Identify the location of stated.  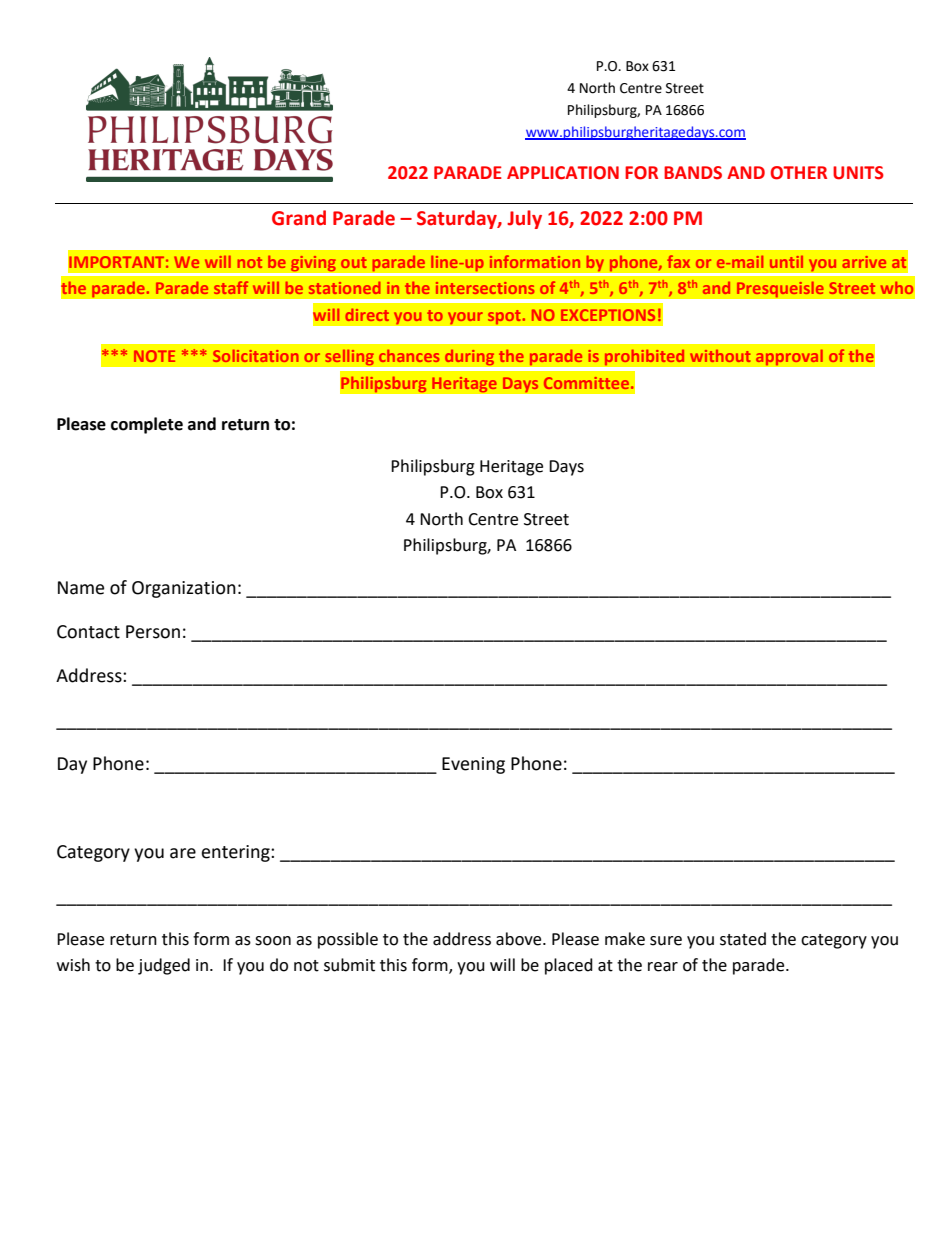
(743, 939).
